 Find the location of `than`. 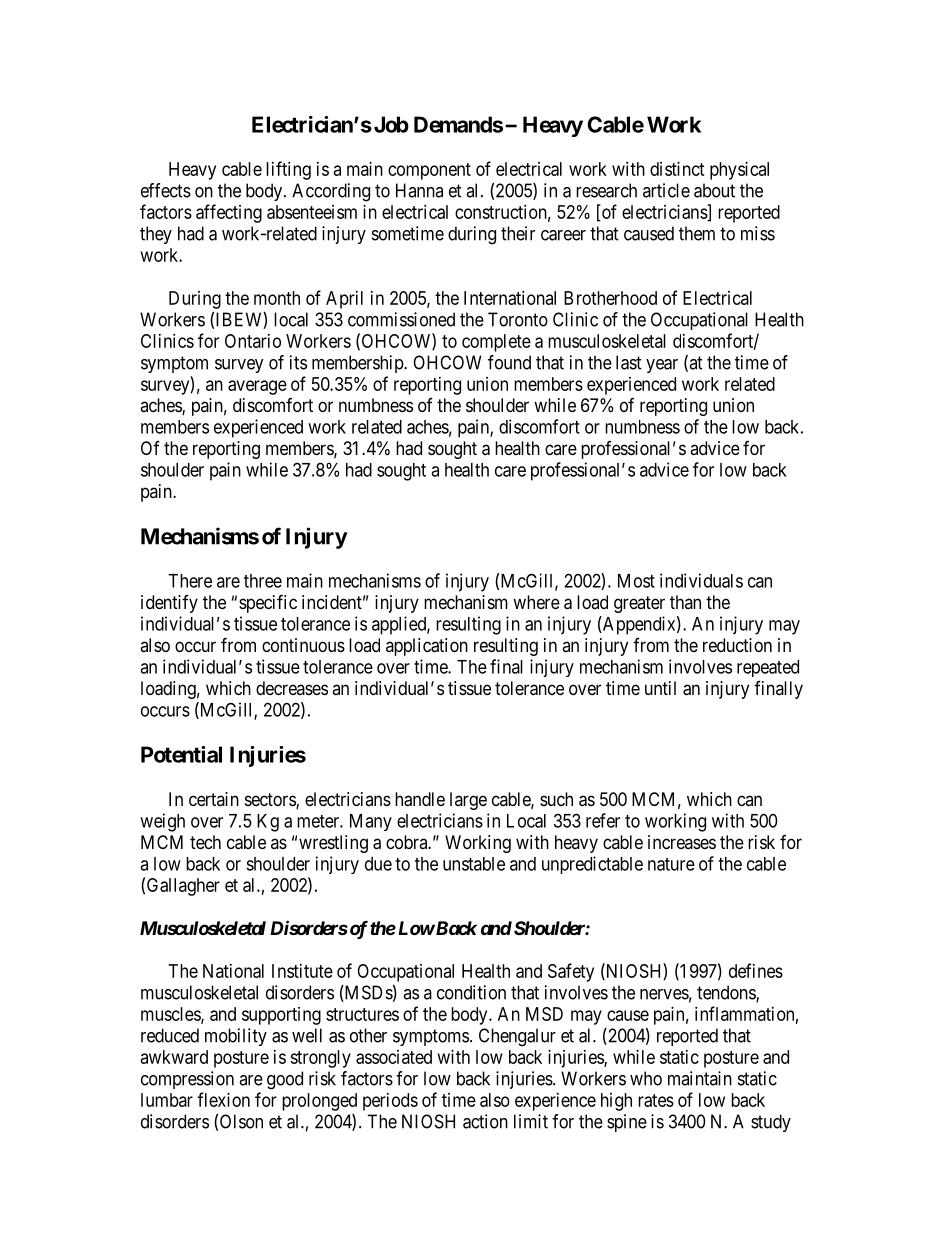

than is located at coordinates (685, 602).
